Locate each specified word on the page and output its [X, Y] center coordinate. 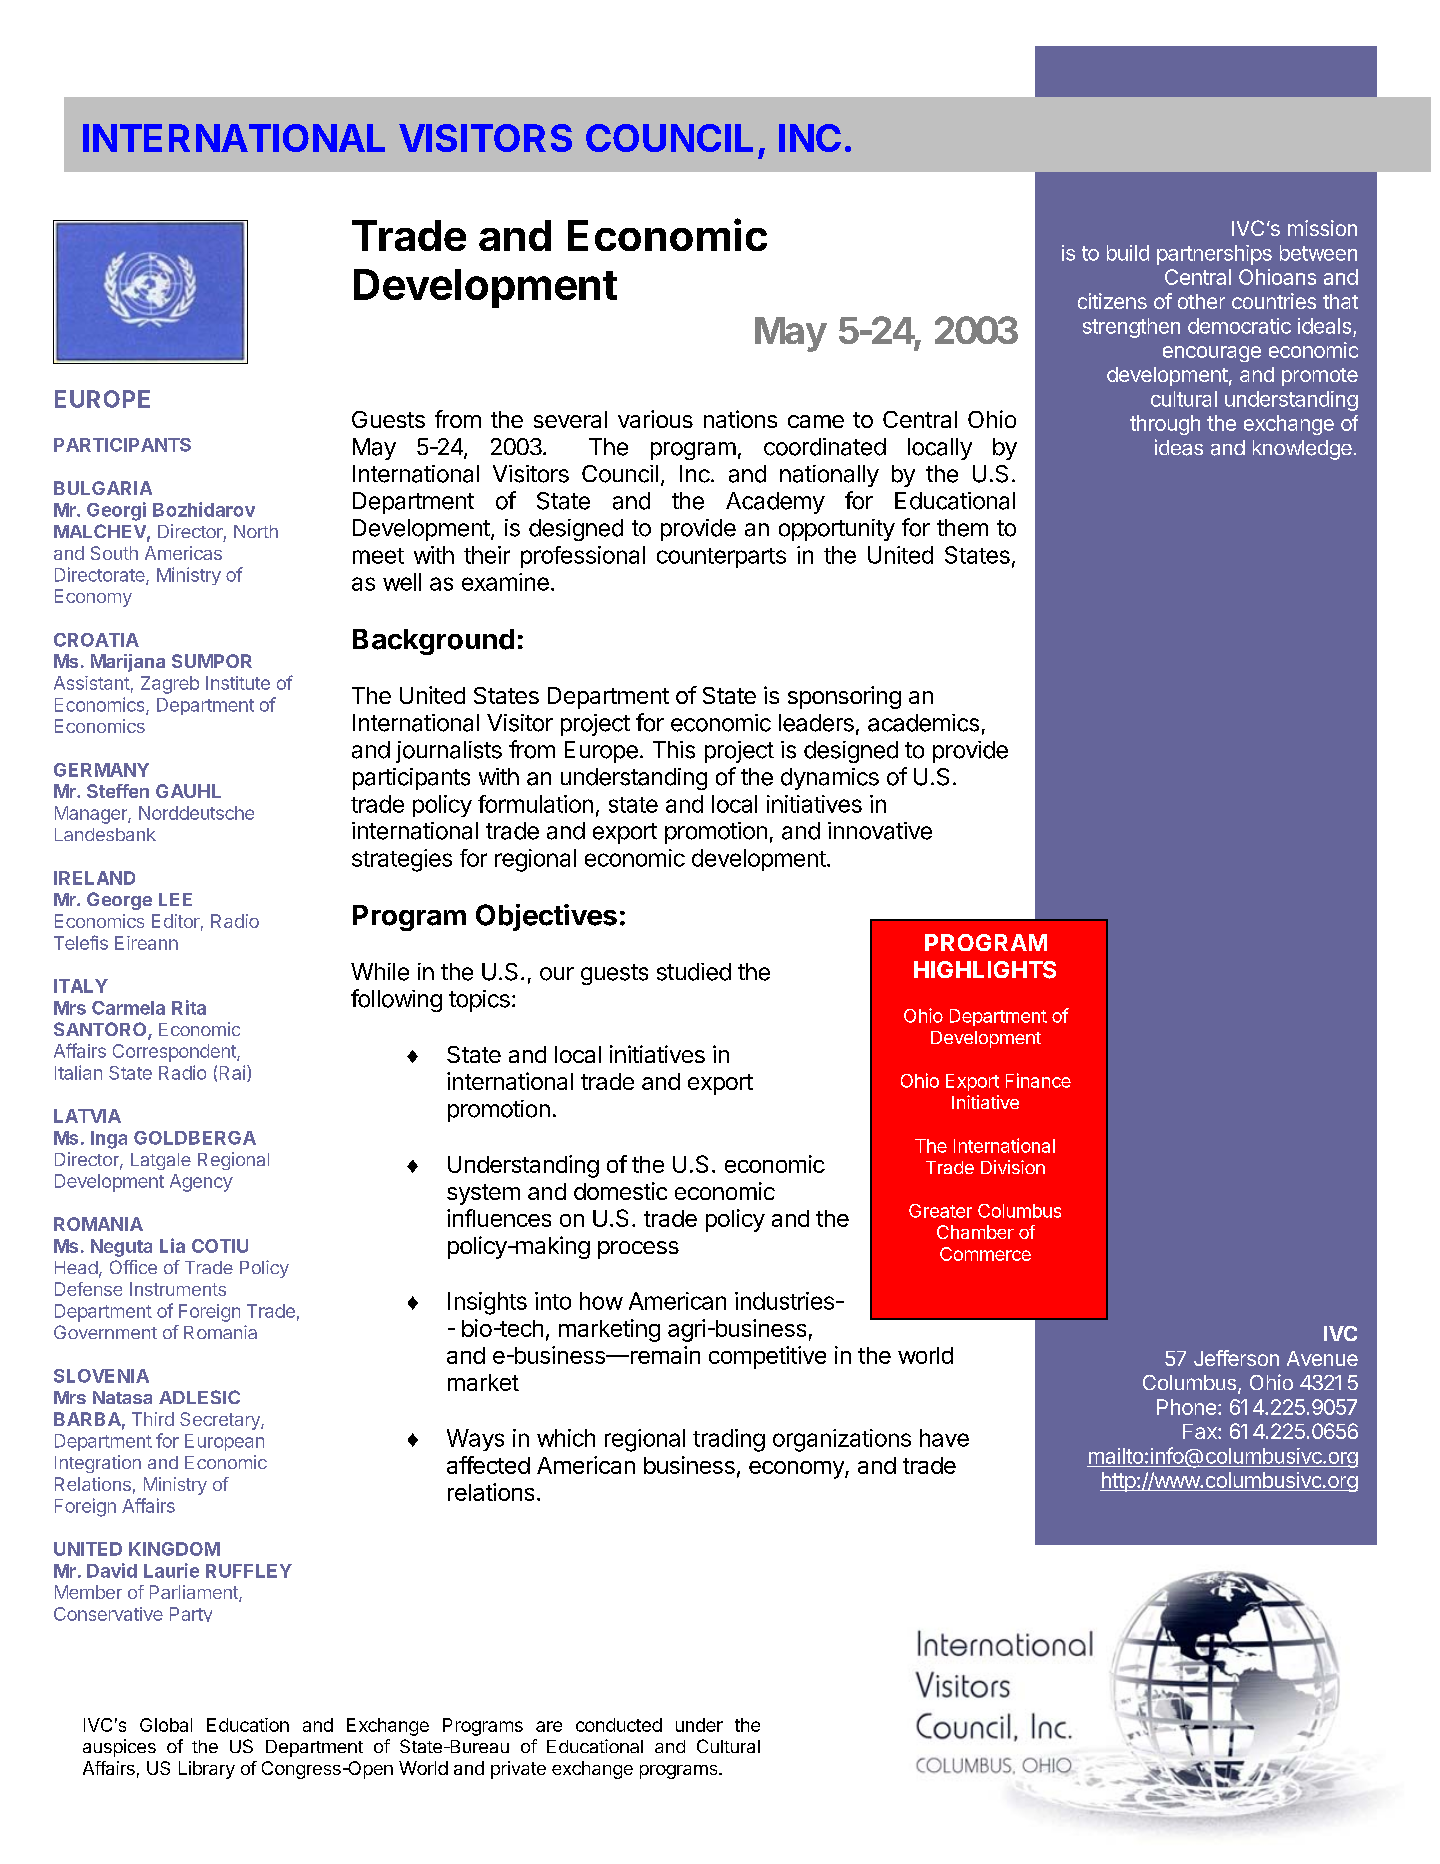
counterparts [721, 558]
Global [166, 1725]
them [962, 528]
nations [740, 419]
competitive [767, 1357]
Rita [189, 1007]
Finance [1038, 1080]
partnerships [1214, 255]
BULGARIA [103, 488]
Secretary [221, 1421]
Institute [238, 683]
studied [694, 972]
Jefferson [1236, 1358]
